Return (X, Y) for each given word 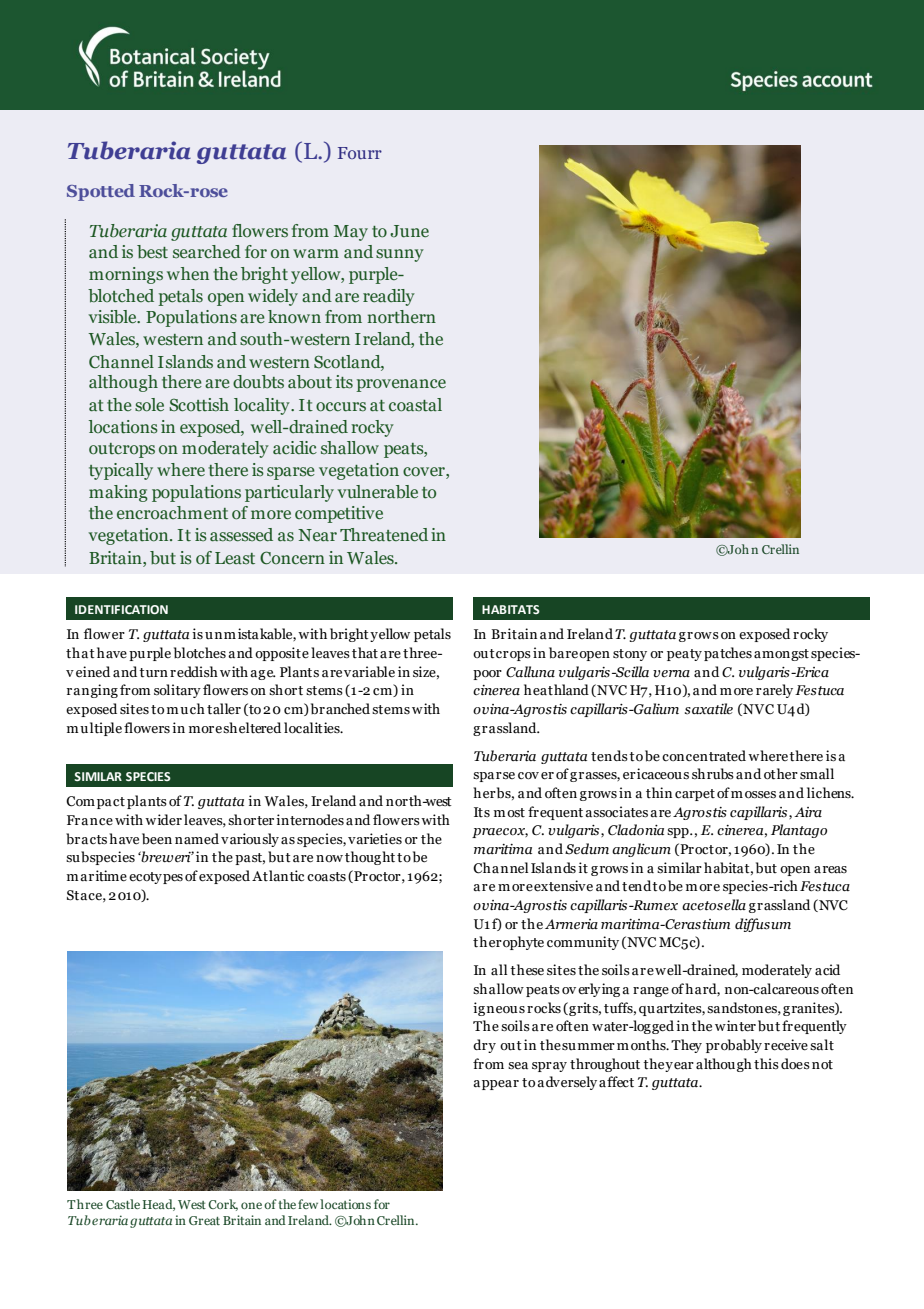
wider (163, 820)
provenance (401, 385)
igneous (499, 1009)
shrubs (713, 773)
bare (563, 653)
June (409, 231)
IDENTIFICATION (121, 609)
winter (735, 1026)
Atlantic (278, 876)
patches (728, 654)
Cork (223, 1205)
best (152, 252)
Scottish (199, 405)
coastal (415, 405)
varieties (375, 839)
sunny (400, 255)
